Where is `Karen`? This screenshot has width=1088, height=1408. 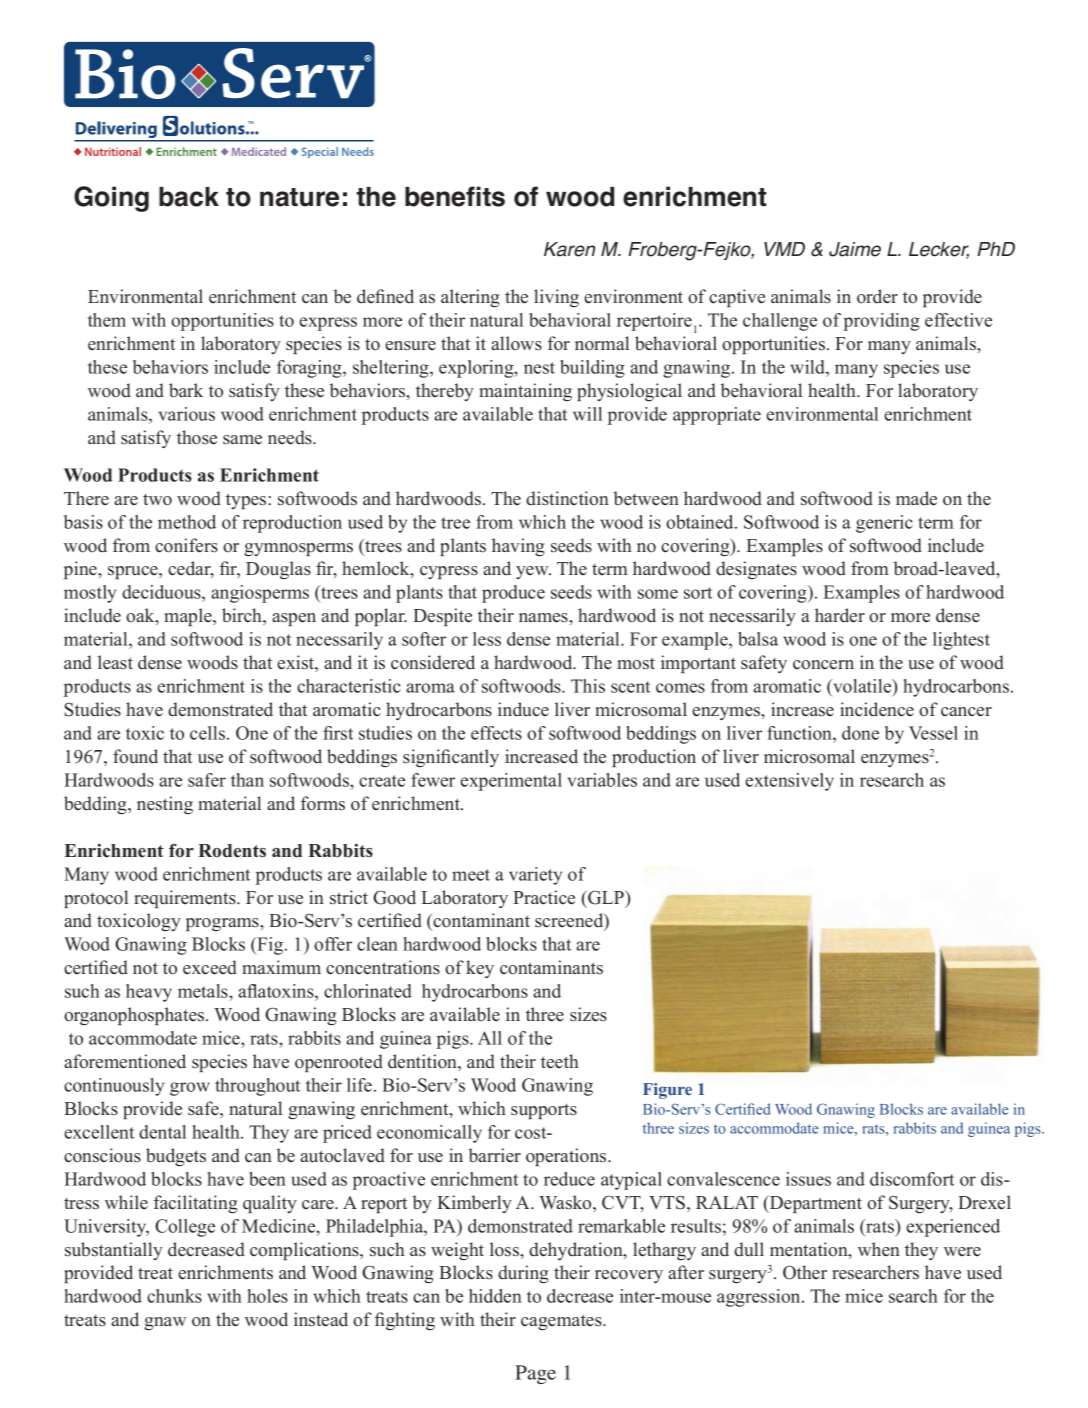 Karen is located at coordinates (569, 249).
